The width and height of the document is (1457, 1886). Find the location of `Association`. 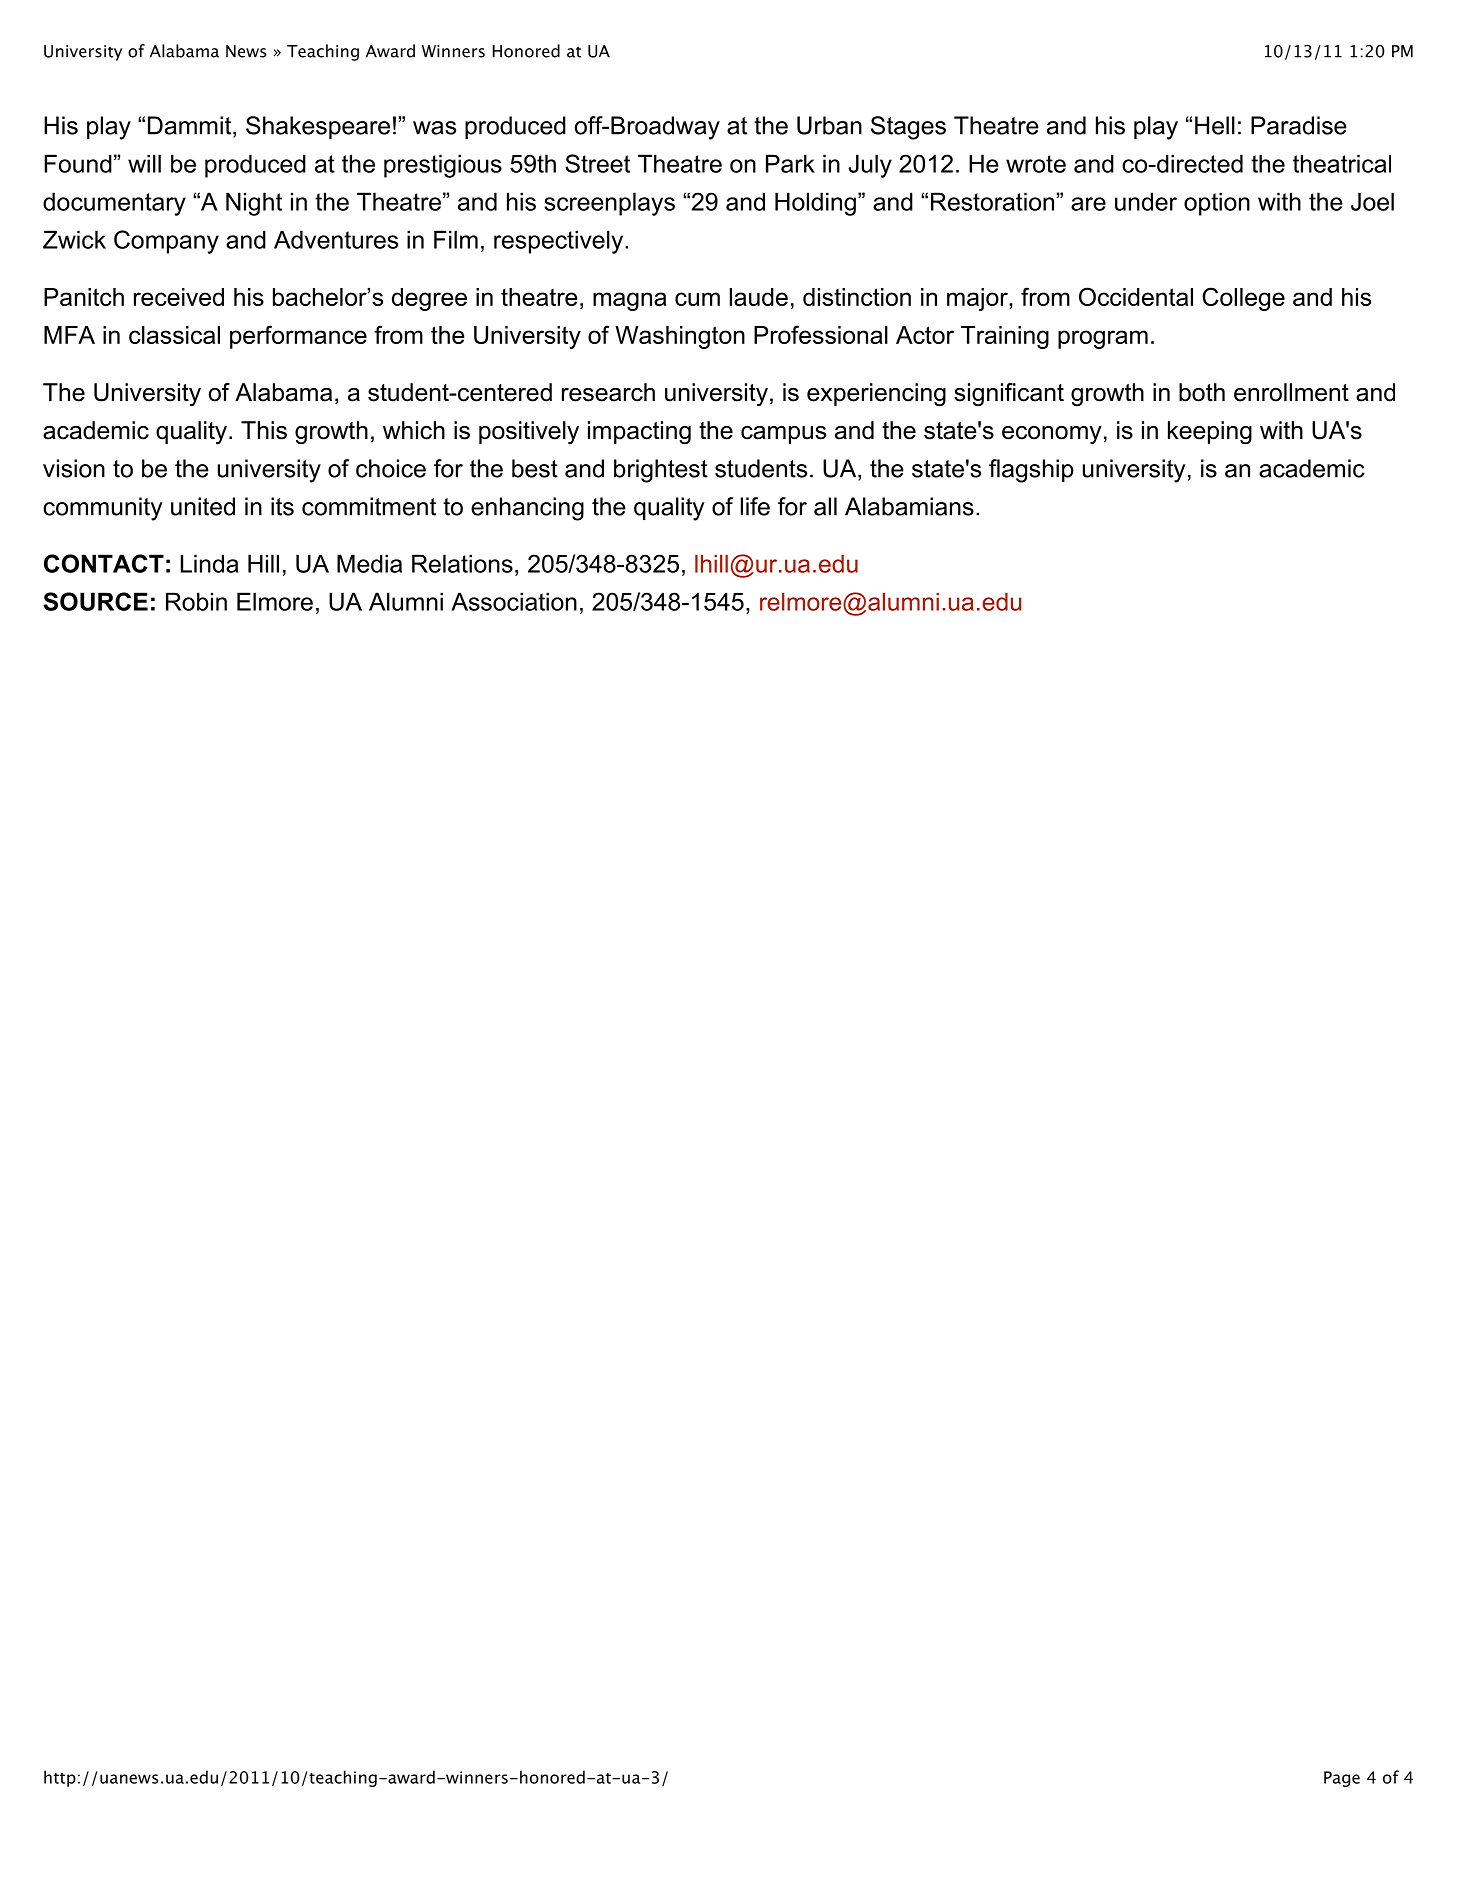

Association is located at coordinates (514, 601).
